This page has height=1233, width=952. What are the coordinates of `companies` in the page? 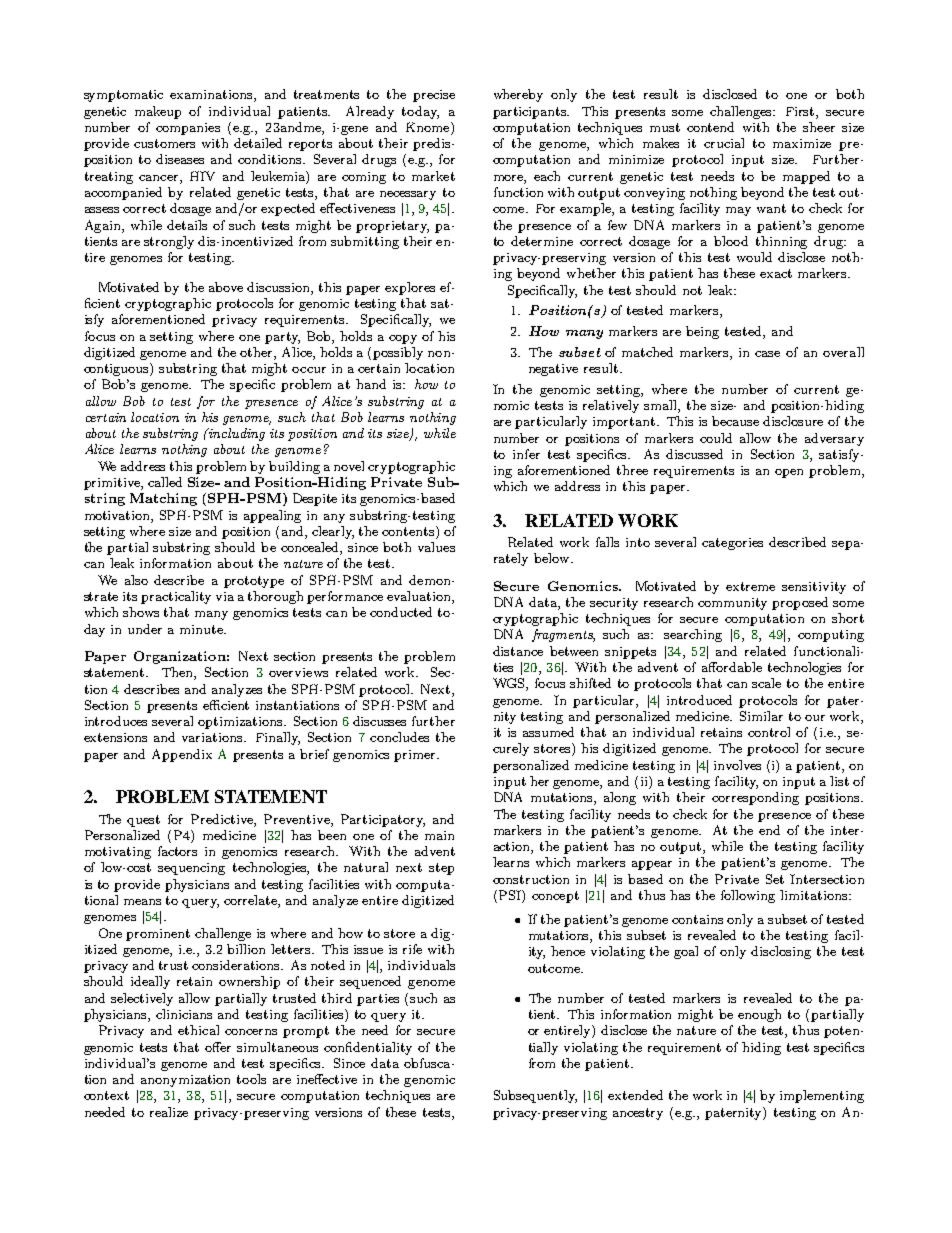 It's located at (188, 129).
